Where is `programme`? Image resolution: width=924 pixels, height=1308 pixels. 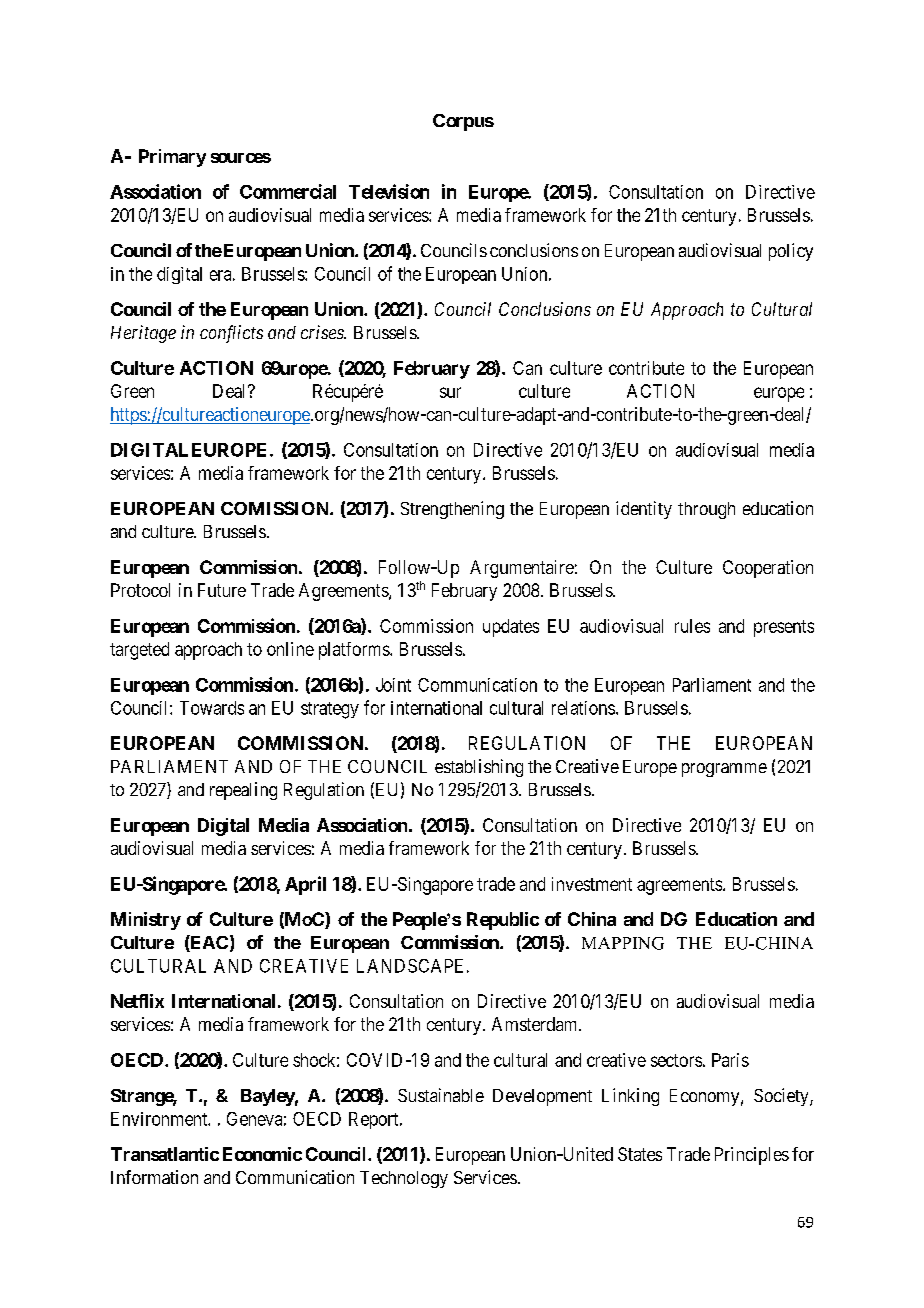 programme is located at coordinates (724, 770).
